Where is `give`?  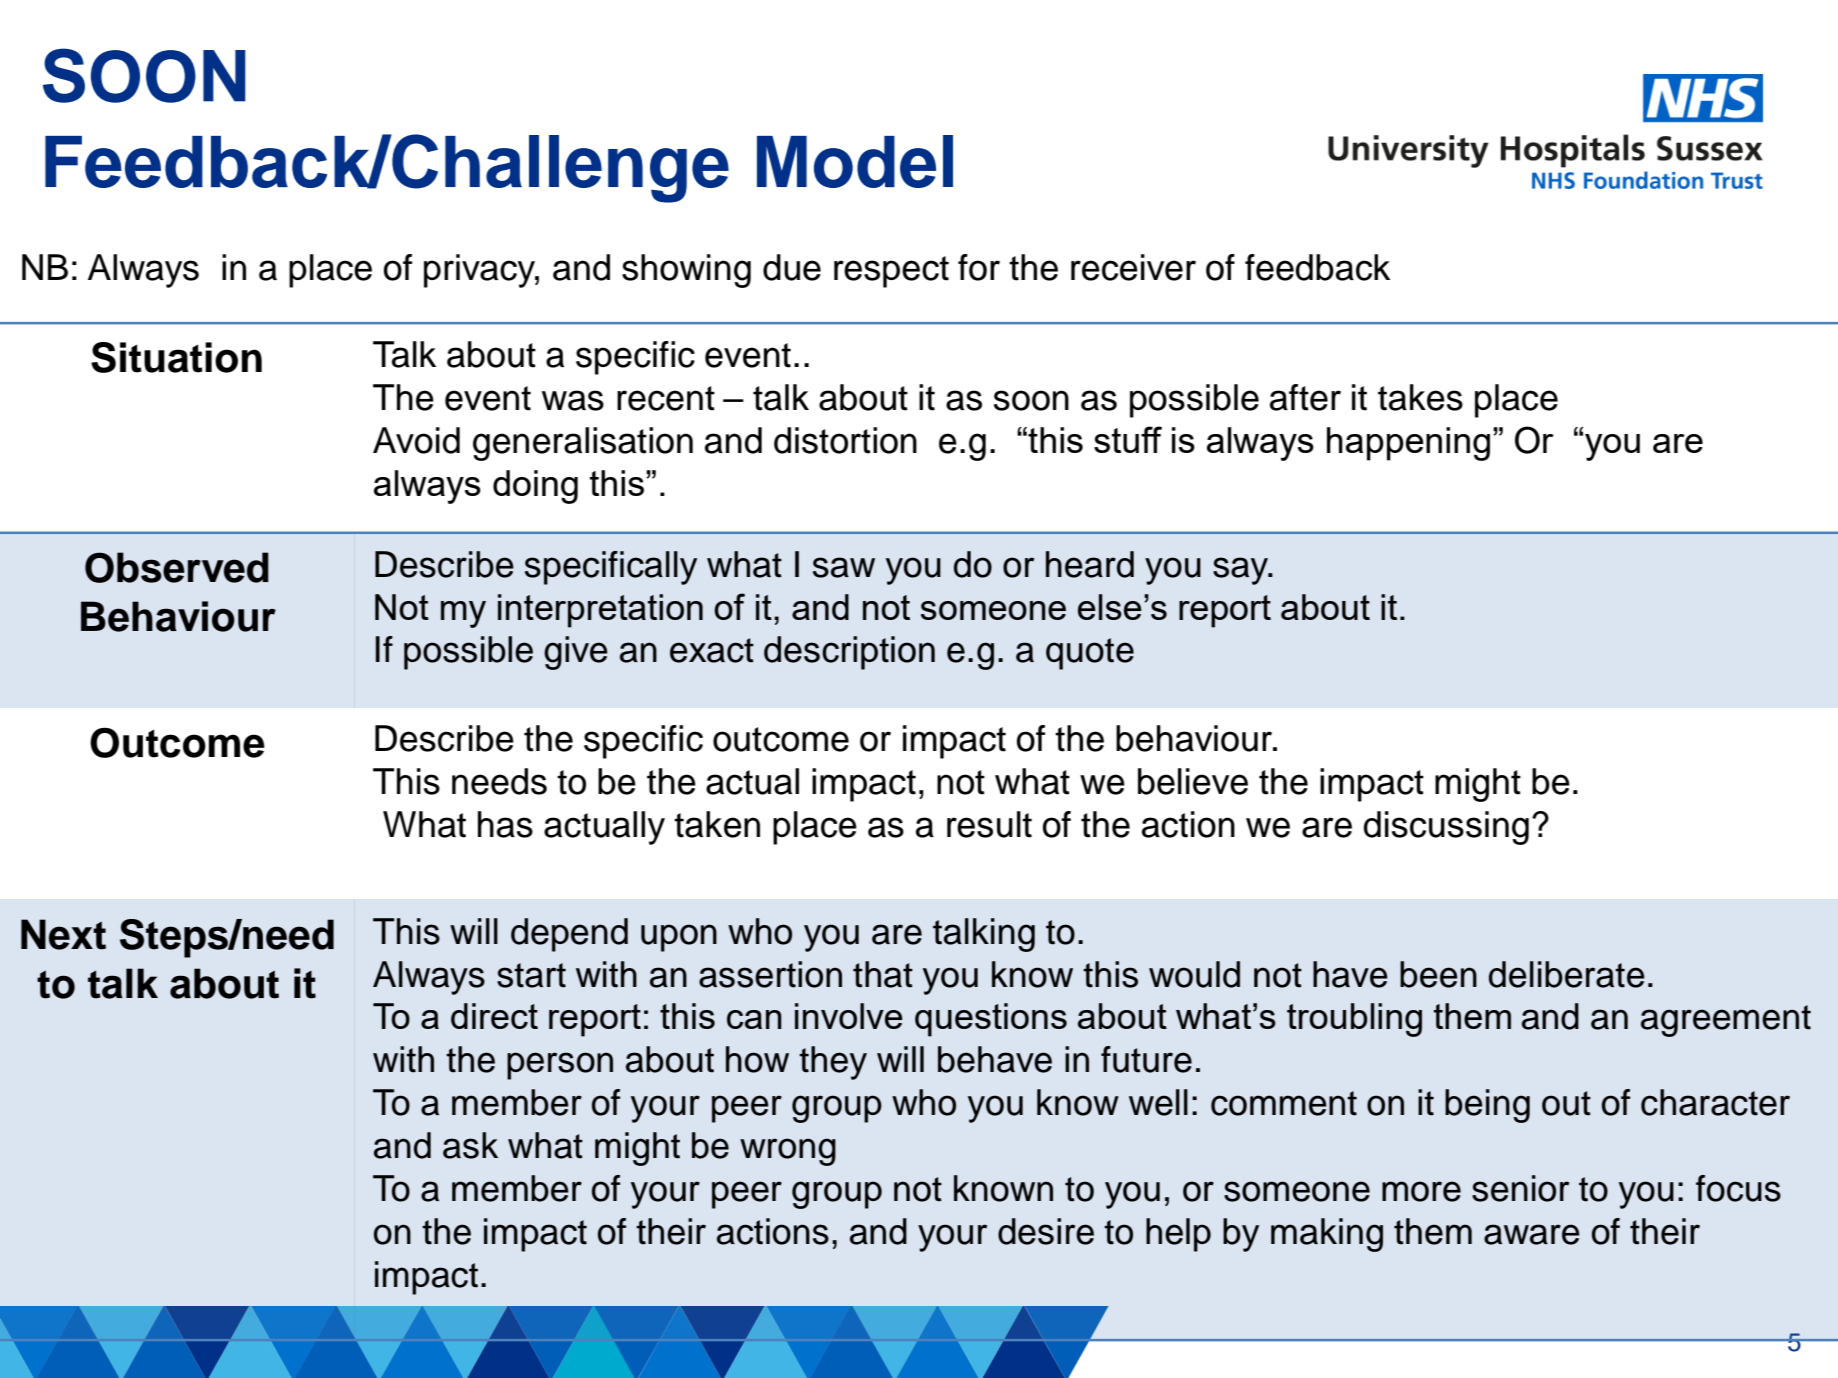
give is located at coordinates (576, 653).
